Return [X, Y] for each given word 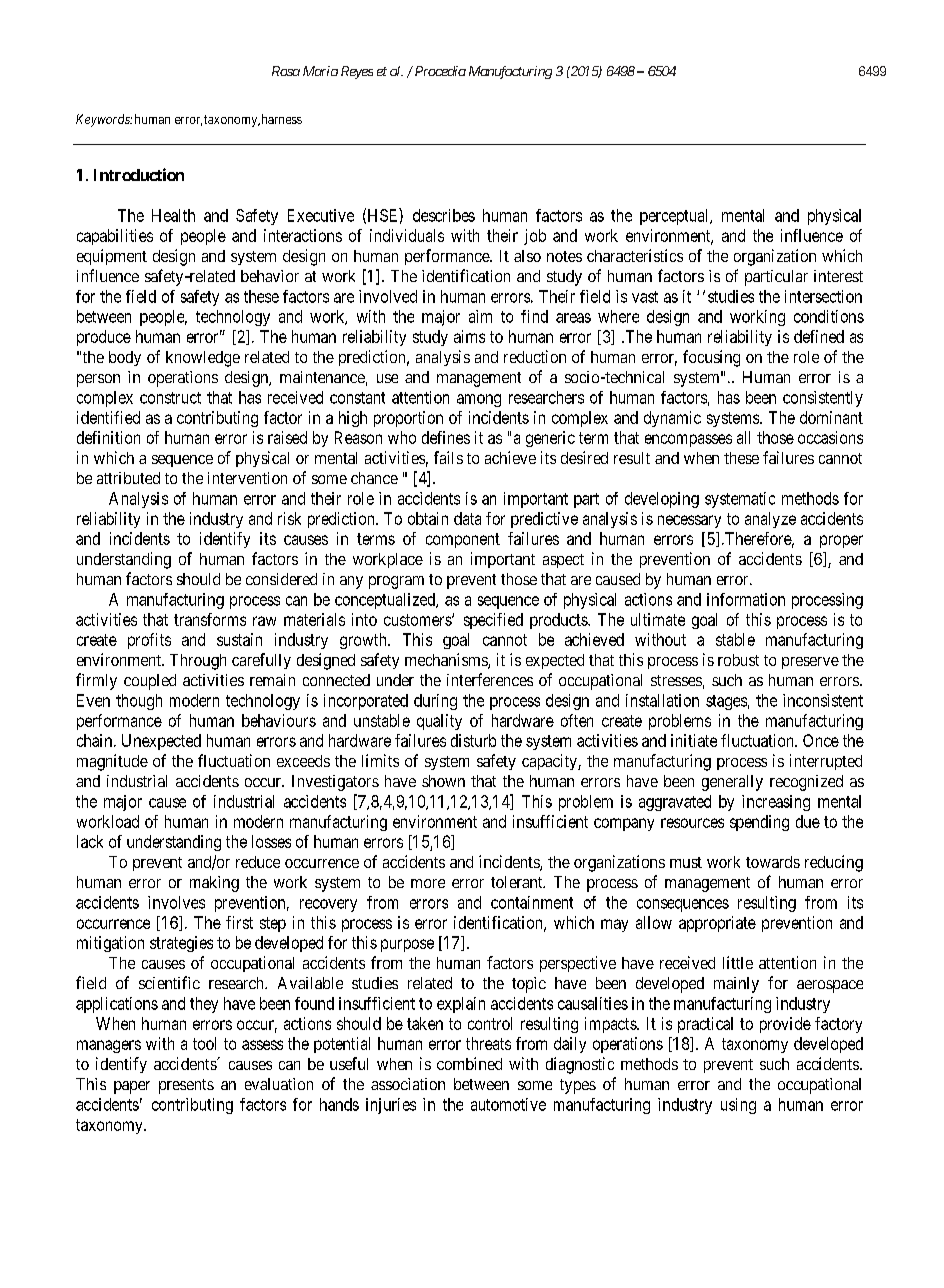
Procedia [439, 71]
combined [469, 1063]
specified [493, 621]
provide [785, 1025]
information [746, 599]
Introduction [139, 174]
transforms [210, 619]
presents [186, 1086]
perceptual [675, 217]
